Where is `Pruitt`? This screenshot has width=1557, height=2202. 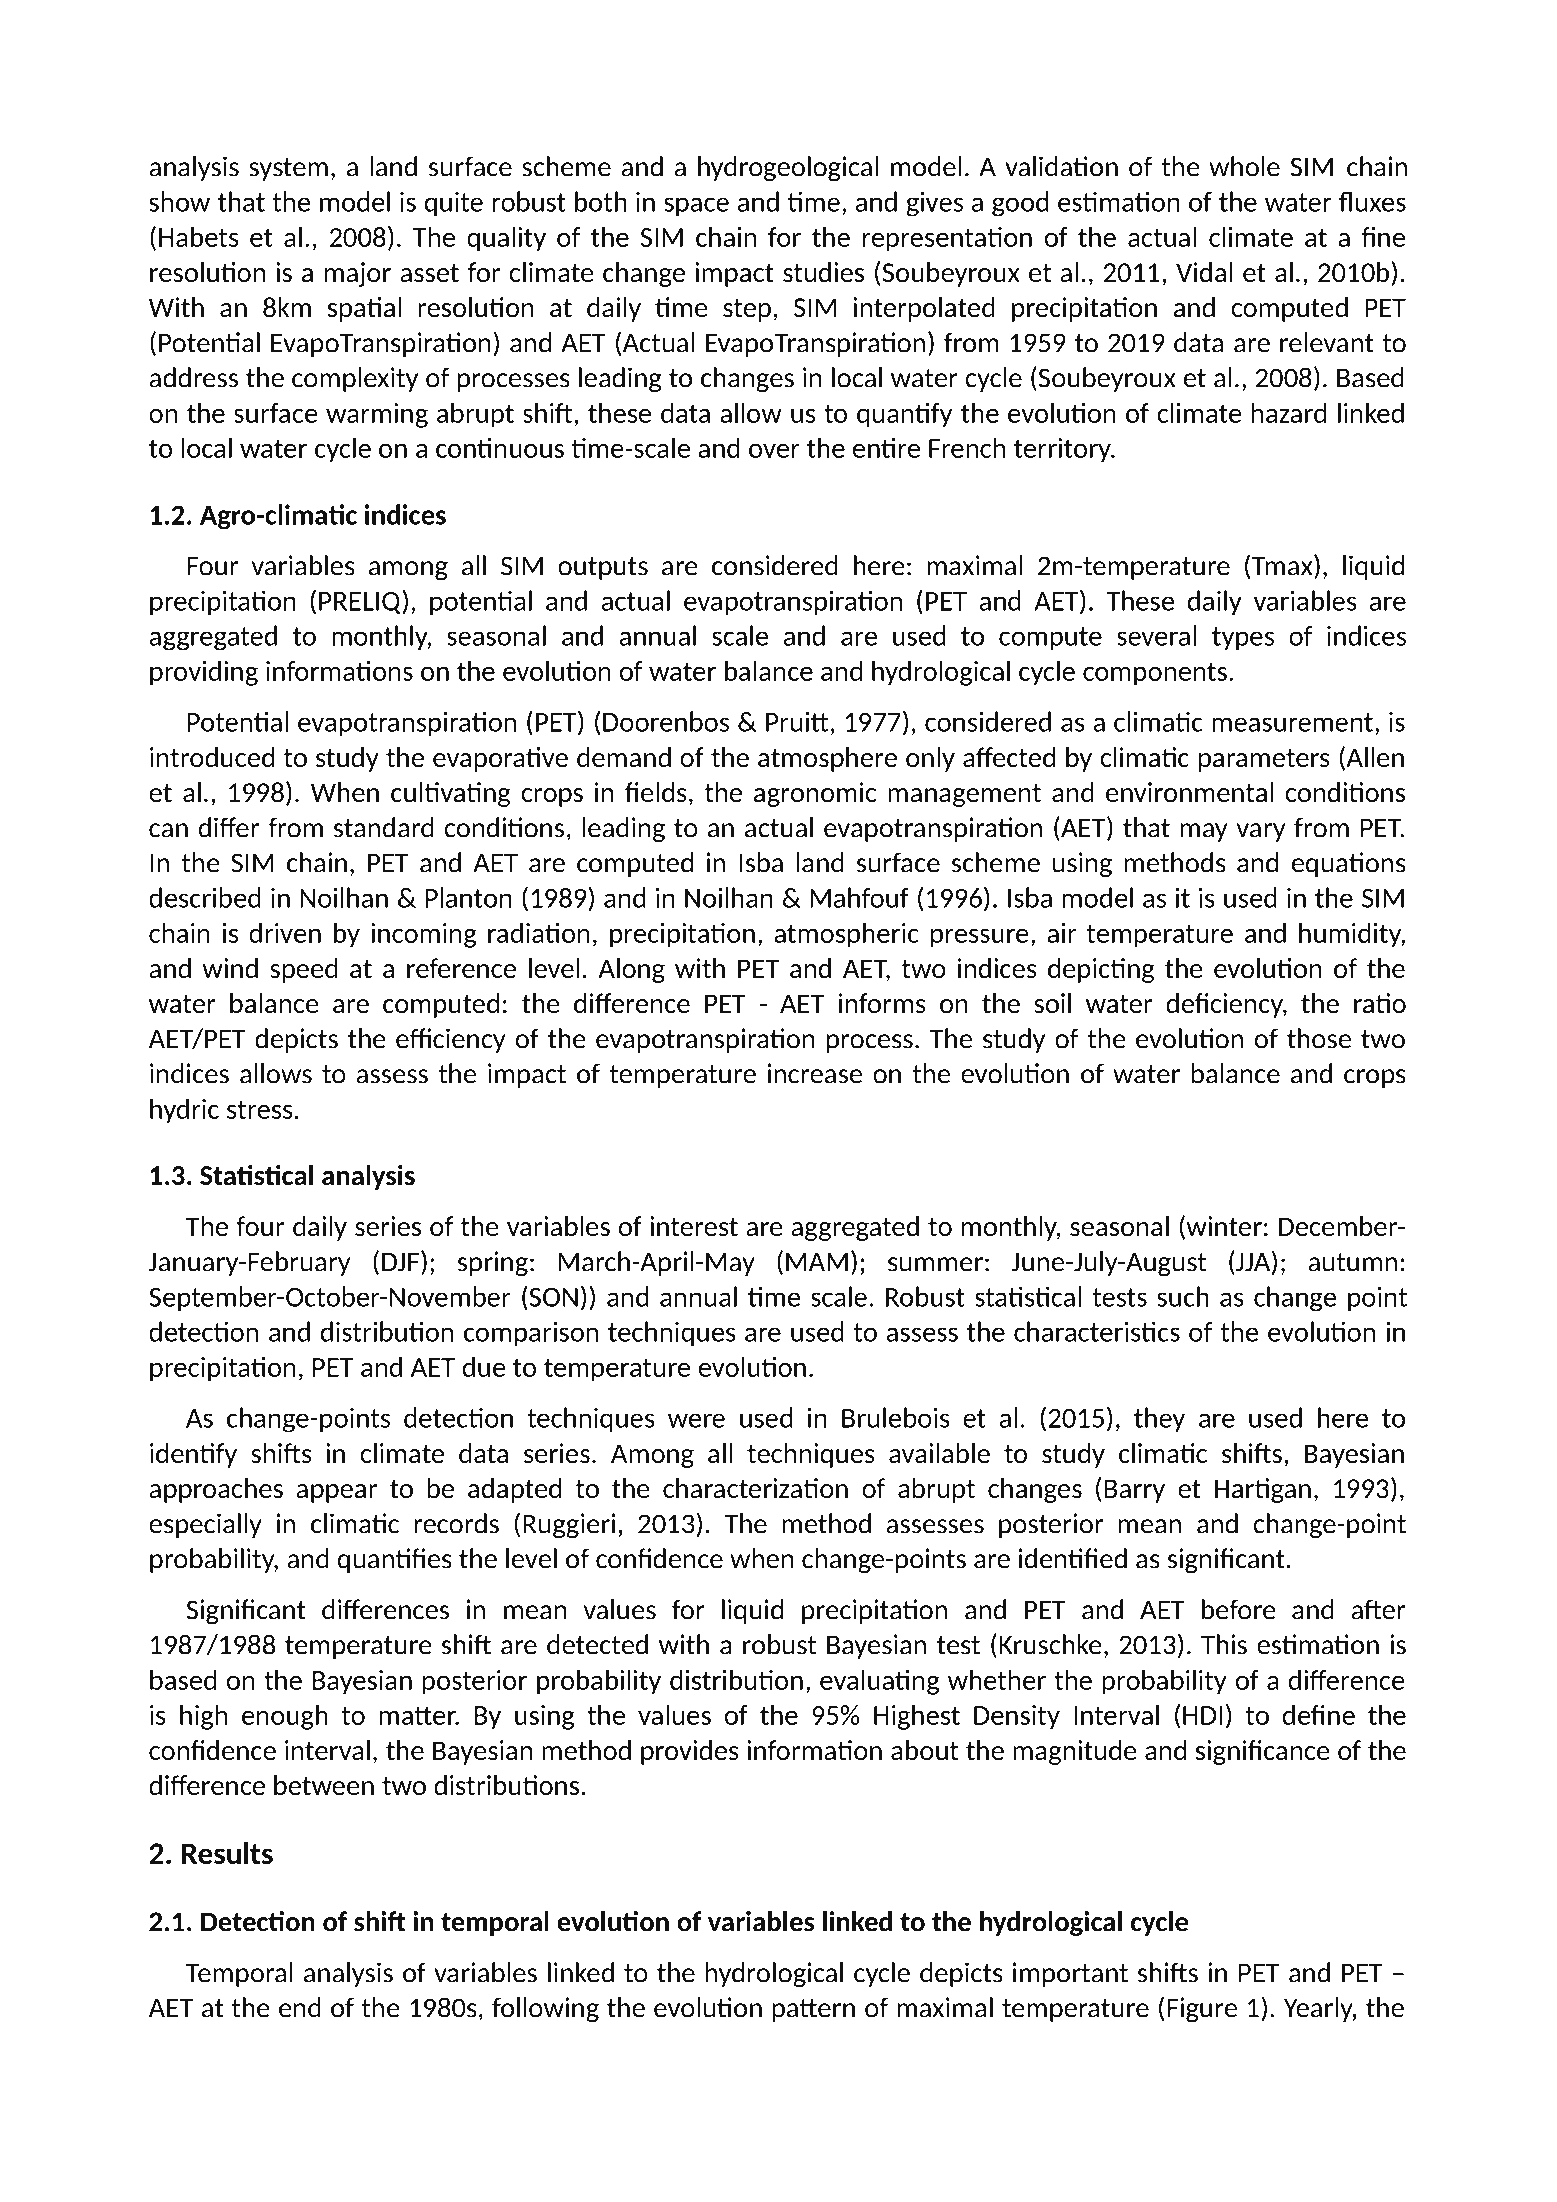 Pruitt is located at coordinates (797, 721).
